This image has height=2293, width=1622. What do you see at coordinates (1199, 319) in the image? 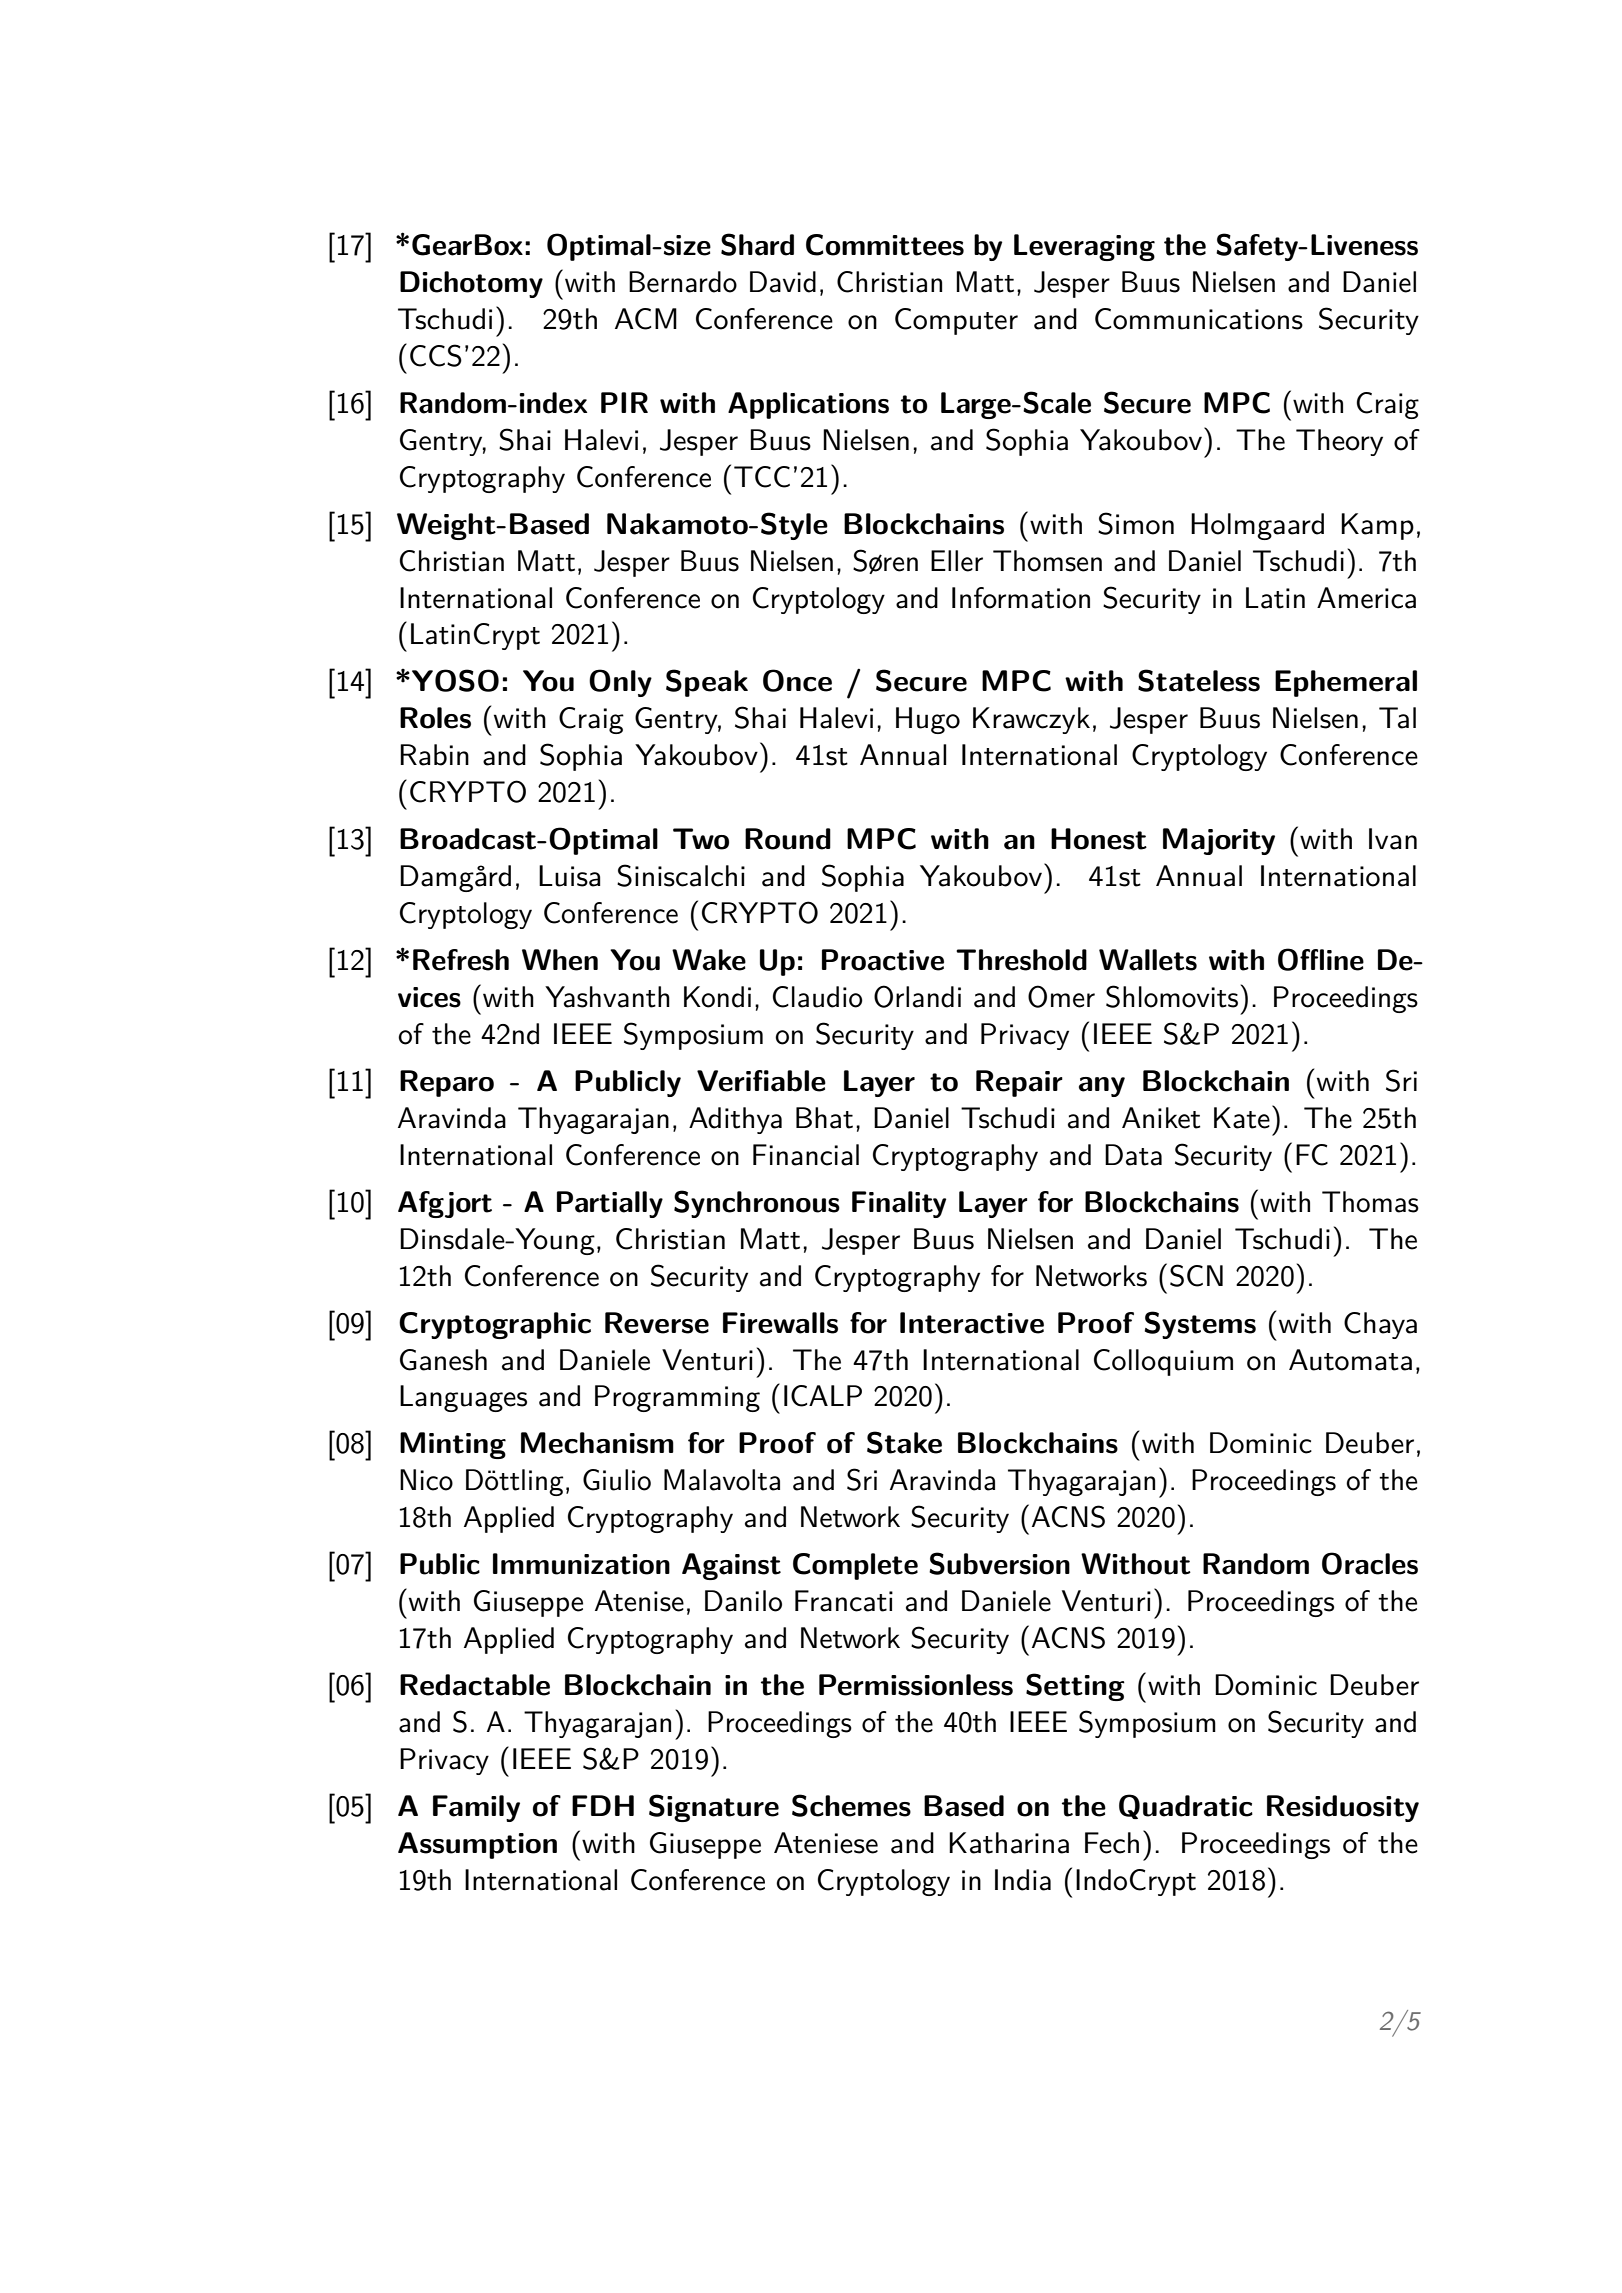
I see `Communications` at bounding box center [1199, 319].
